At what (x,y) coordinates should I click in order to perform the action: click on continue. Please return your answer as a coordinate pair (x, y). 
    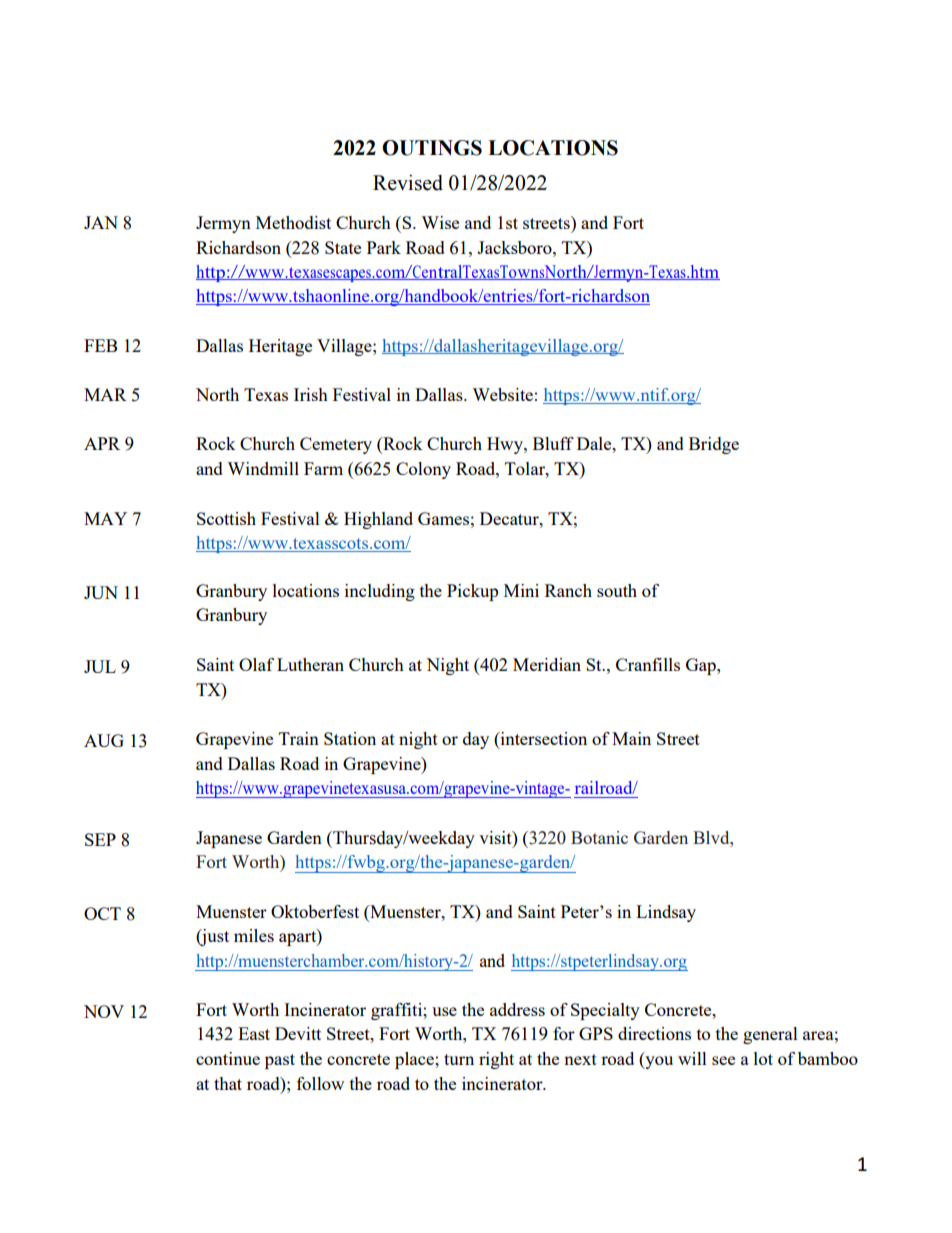
    Looking at the image, I should click on (228, 1058).
